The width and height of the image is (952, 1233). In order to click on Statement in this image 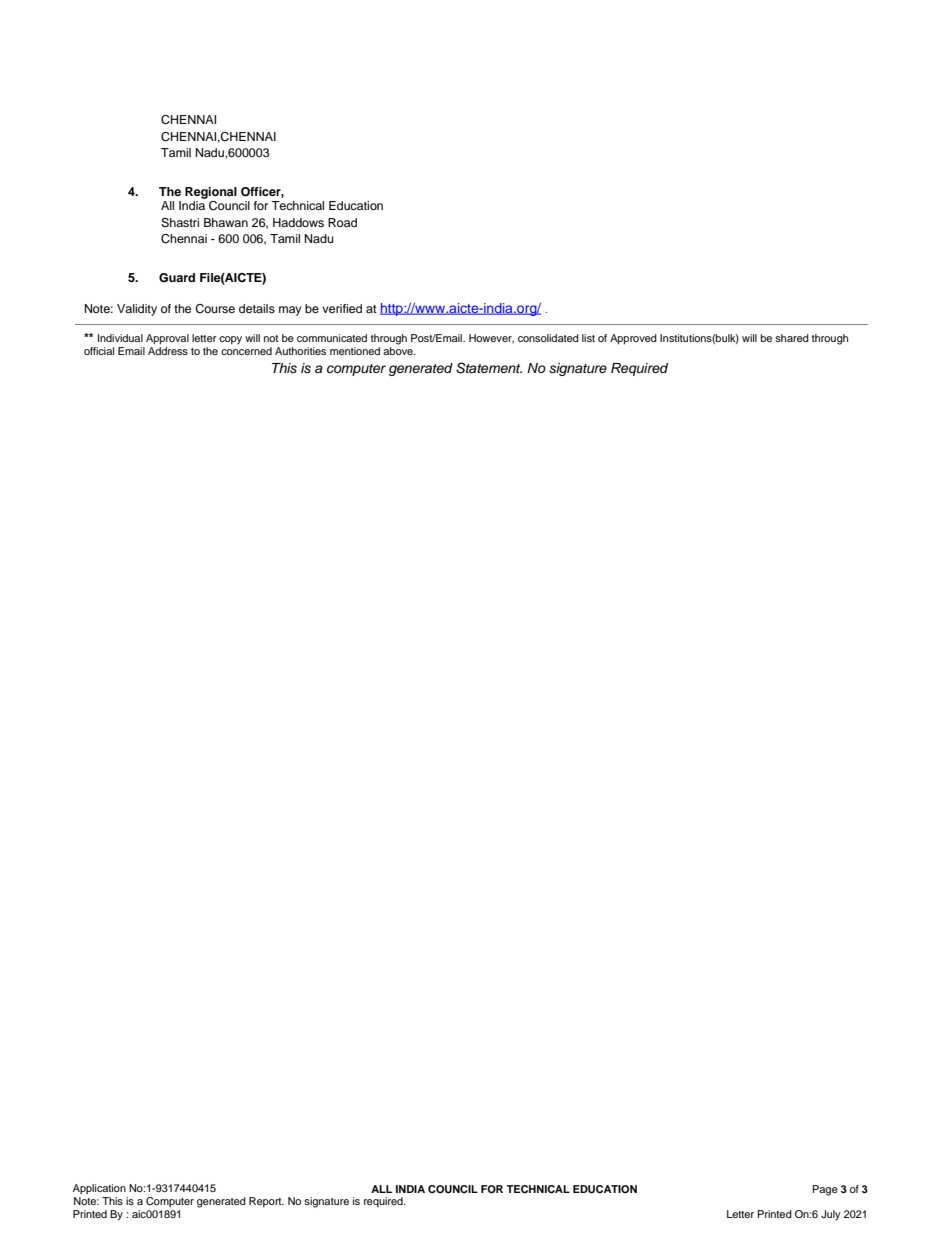, I will do `click(489, 368)`.
